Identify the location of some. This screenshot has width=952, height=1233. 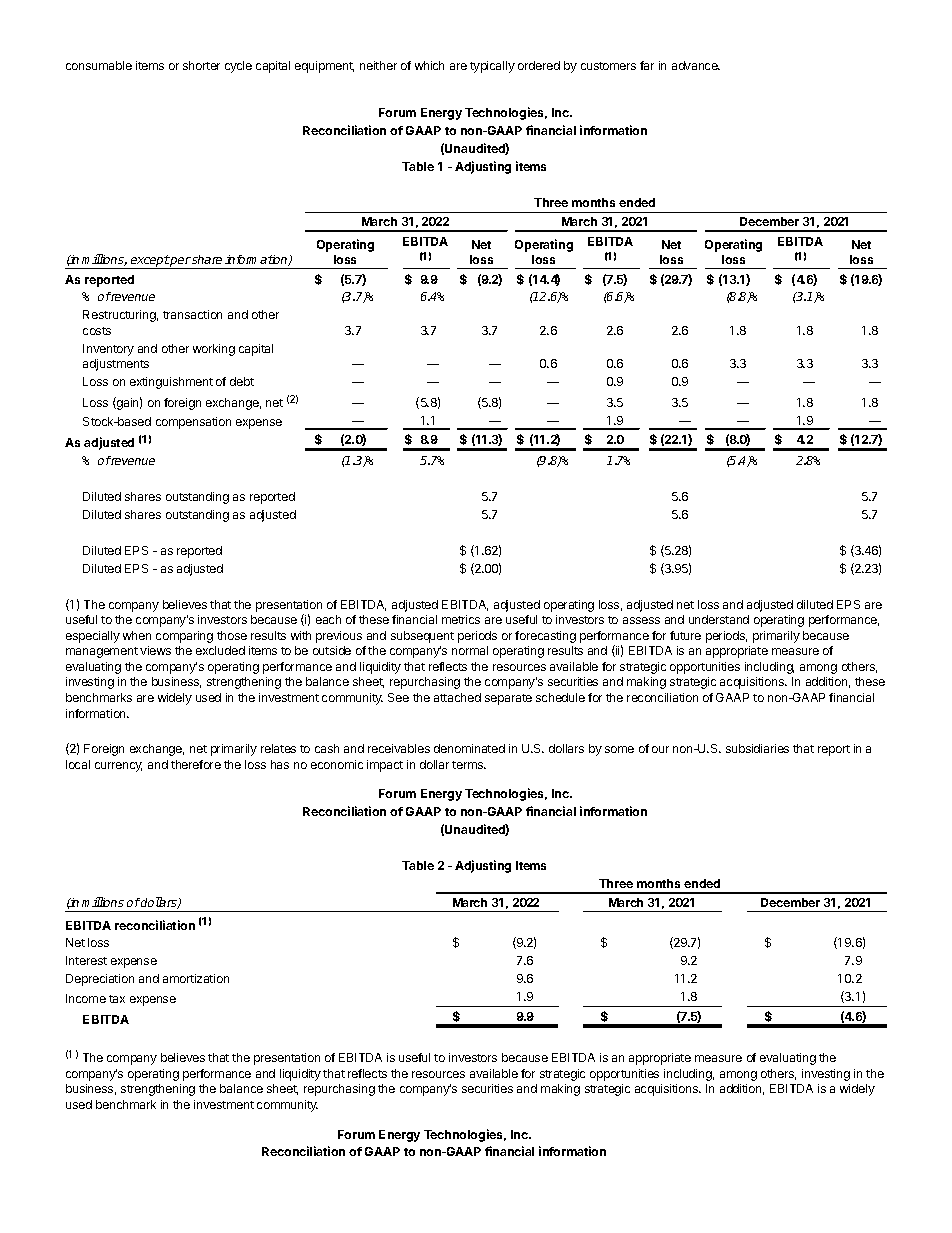
(619, 749).
